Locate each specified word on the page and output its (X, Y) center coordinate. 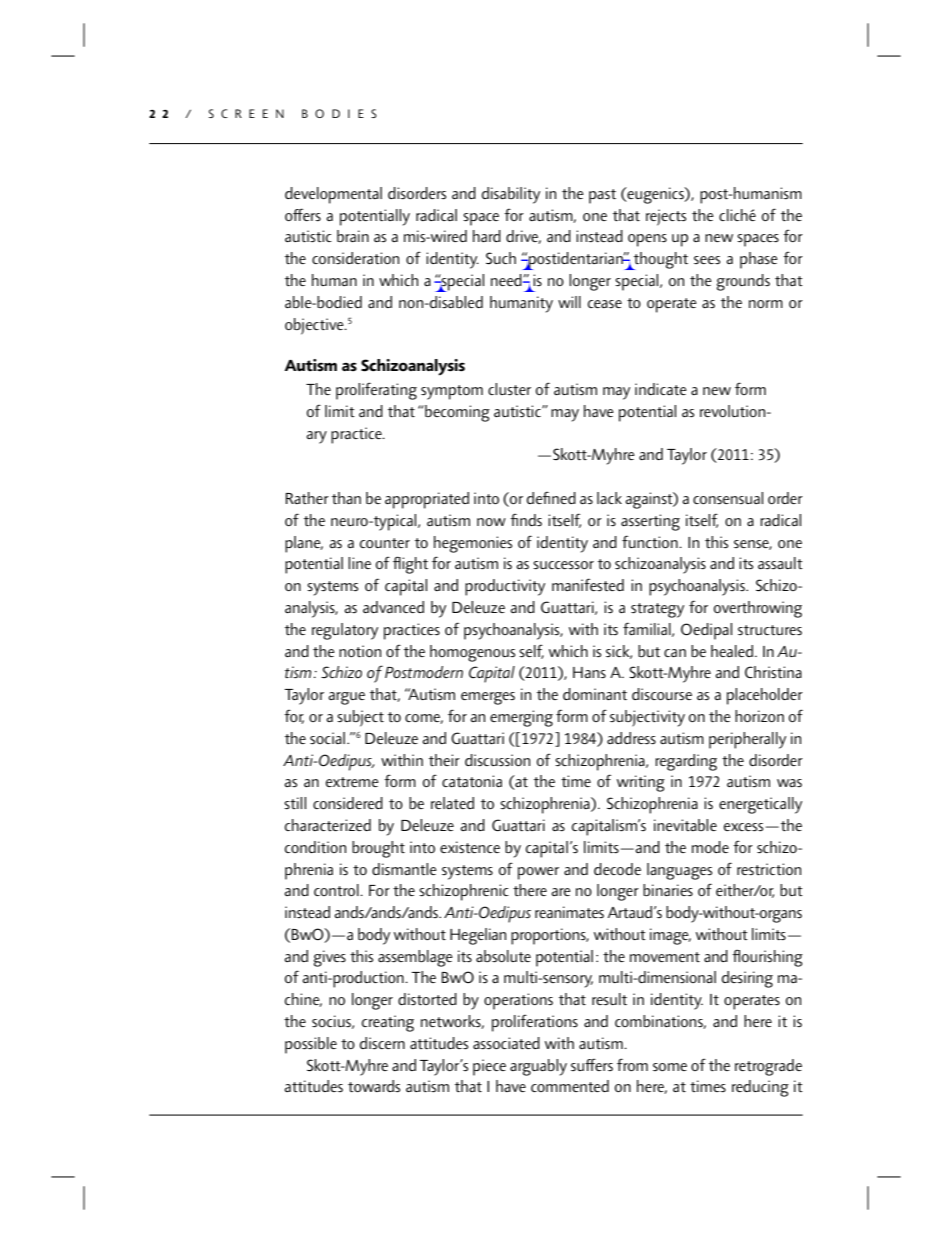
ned (564, 498)
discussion (497, 760)
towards (374, 1086)
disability (511, 195)
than (346, 498)
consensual (728, 498)
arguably (538, 1067)
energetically (760, 805)
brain (353, 236)
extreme (352, 782)
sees (707, 260)
